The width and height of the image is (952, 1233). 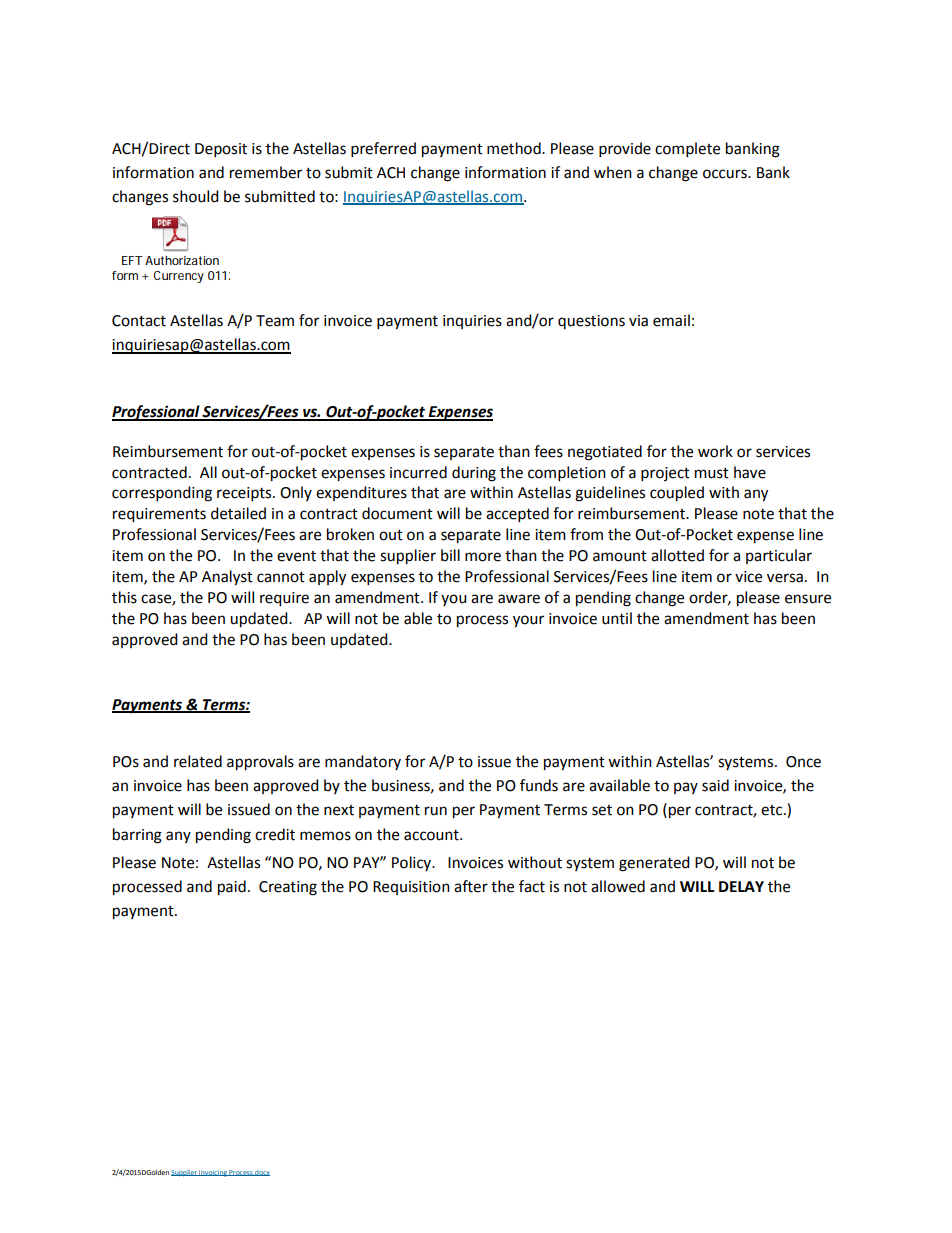 I want to click on method, so click(x=515, y=148).
